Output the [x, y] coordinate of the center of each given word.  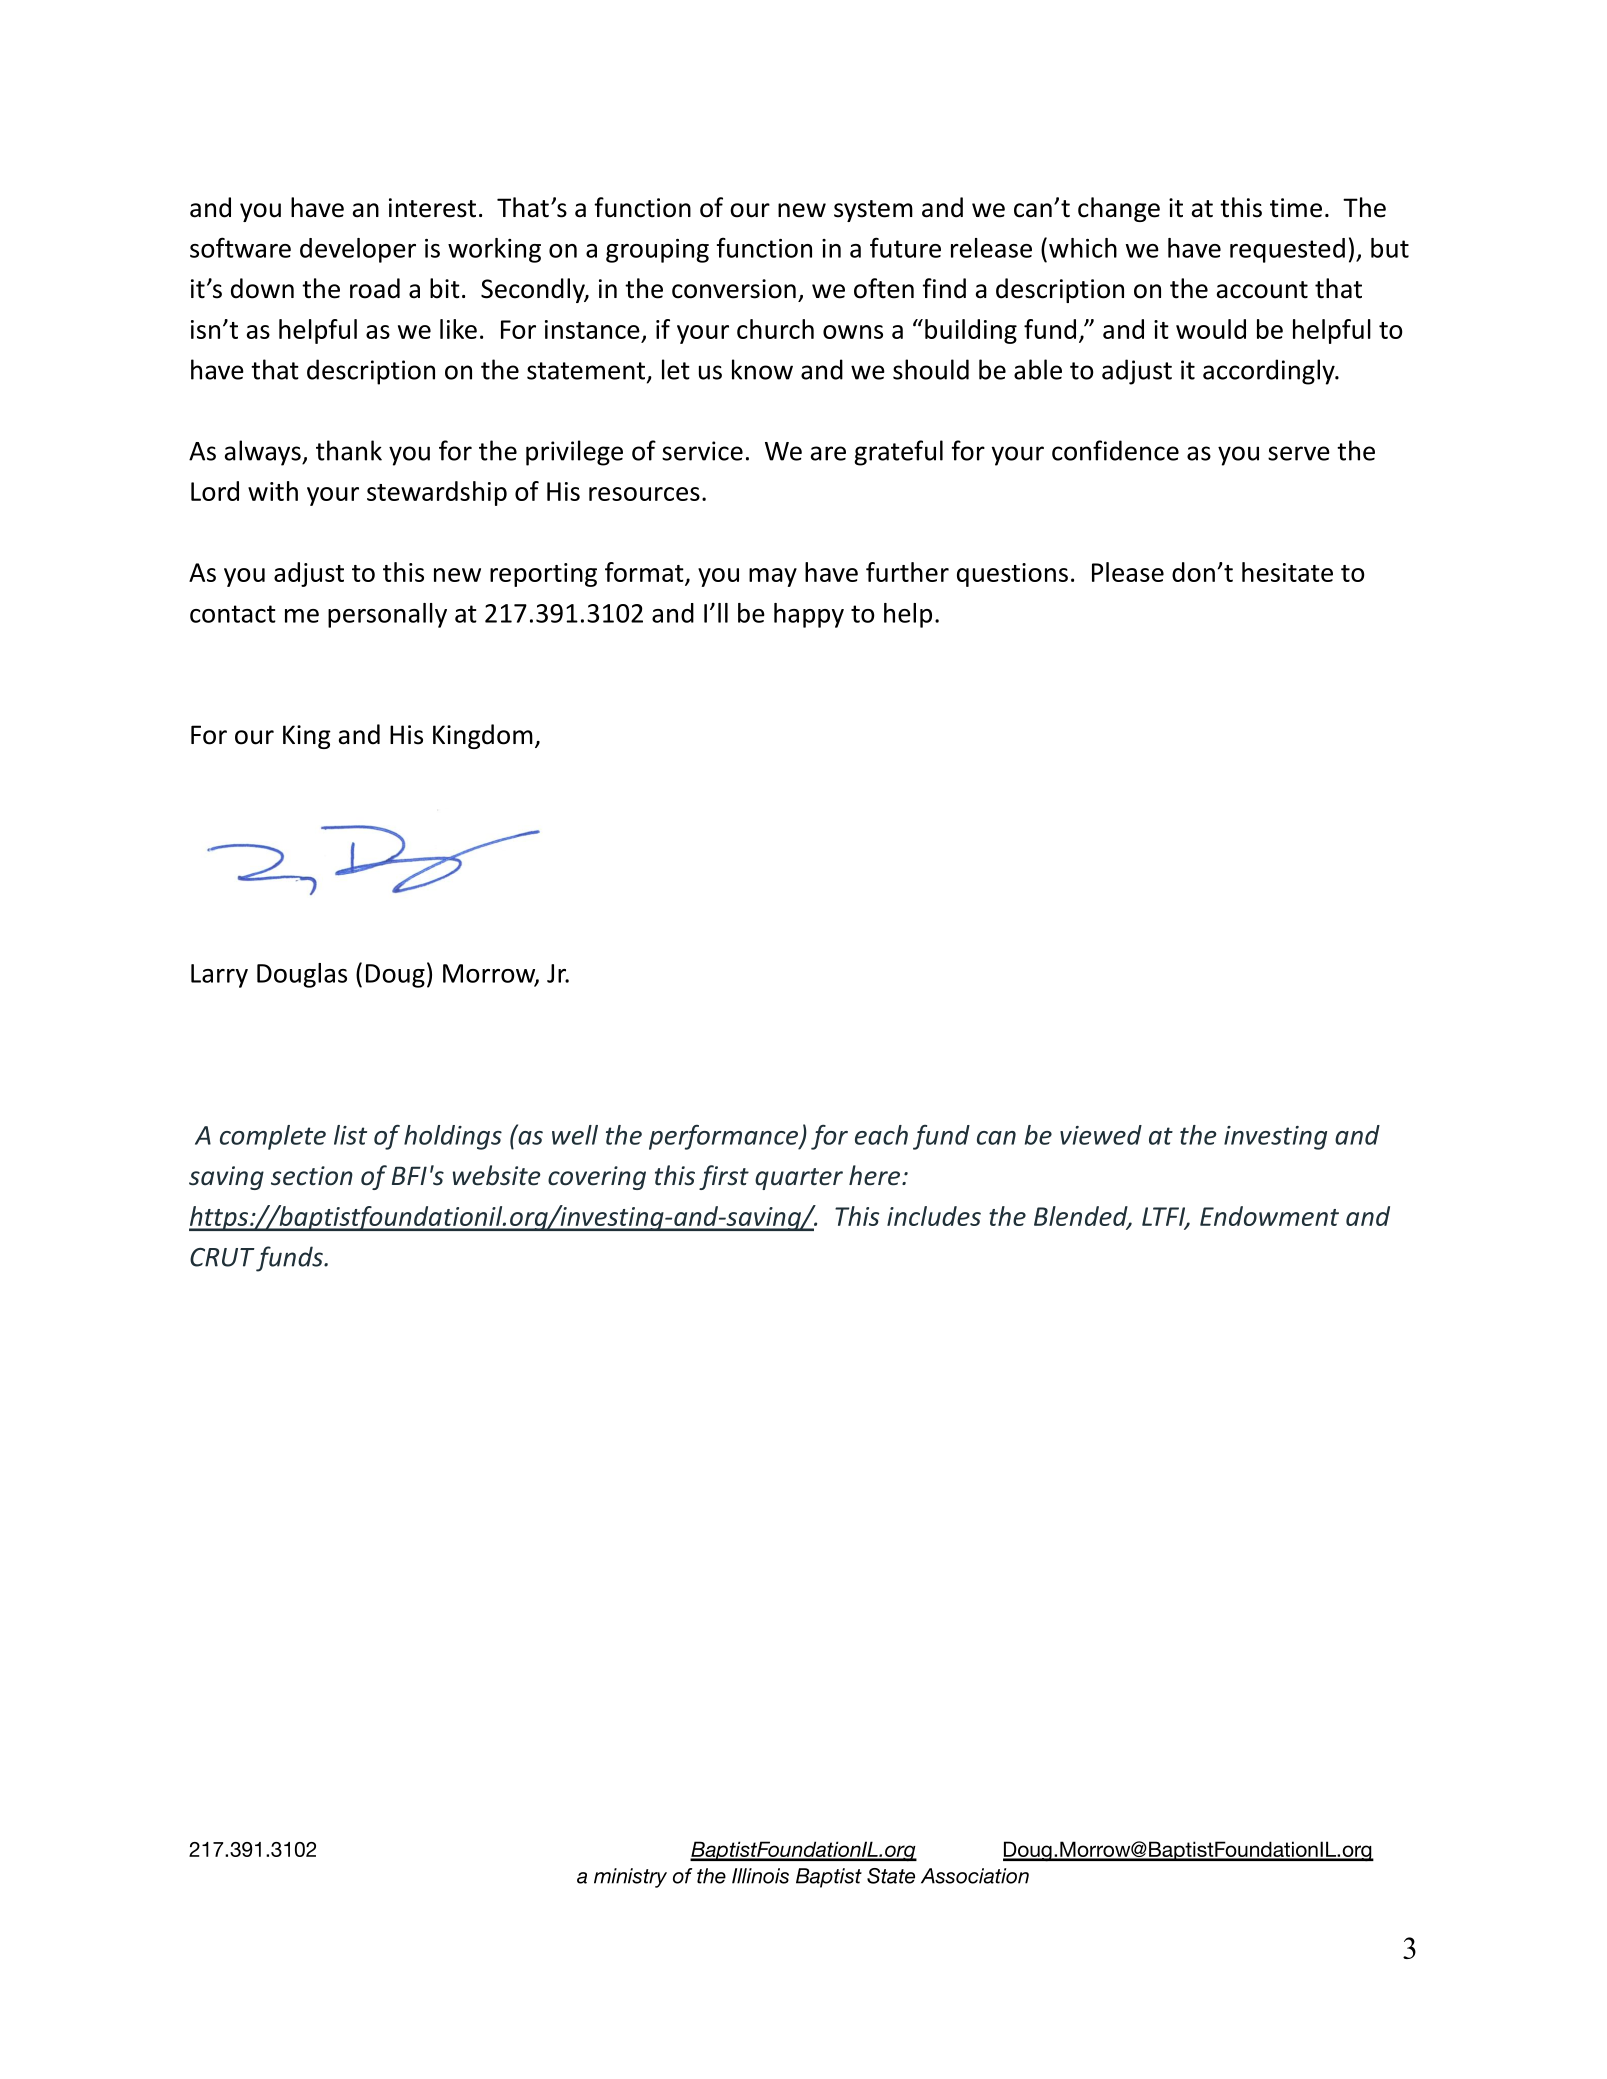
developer [358, 250]
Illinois [760, 1876]
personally [387, 615]
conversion [734, 289]
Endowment [1269, 1216]
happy [809, 615]
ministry [630, 1878]
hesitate [1287, 572]
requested [1287, 250]
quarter [799, 1179]
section [312, 1176]
